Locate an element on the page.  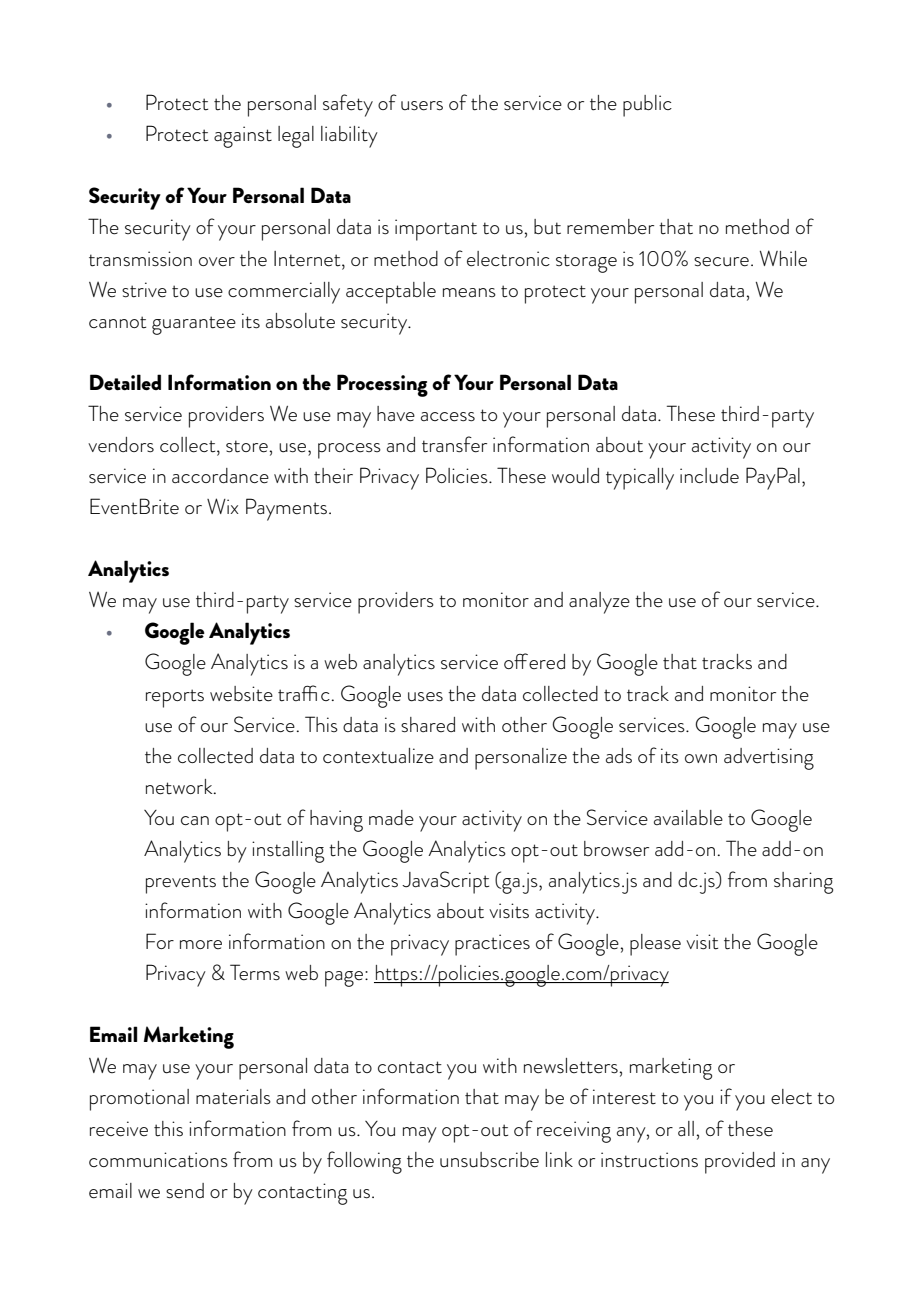
provided is located at coordinates (740, 1163).
